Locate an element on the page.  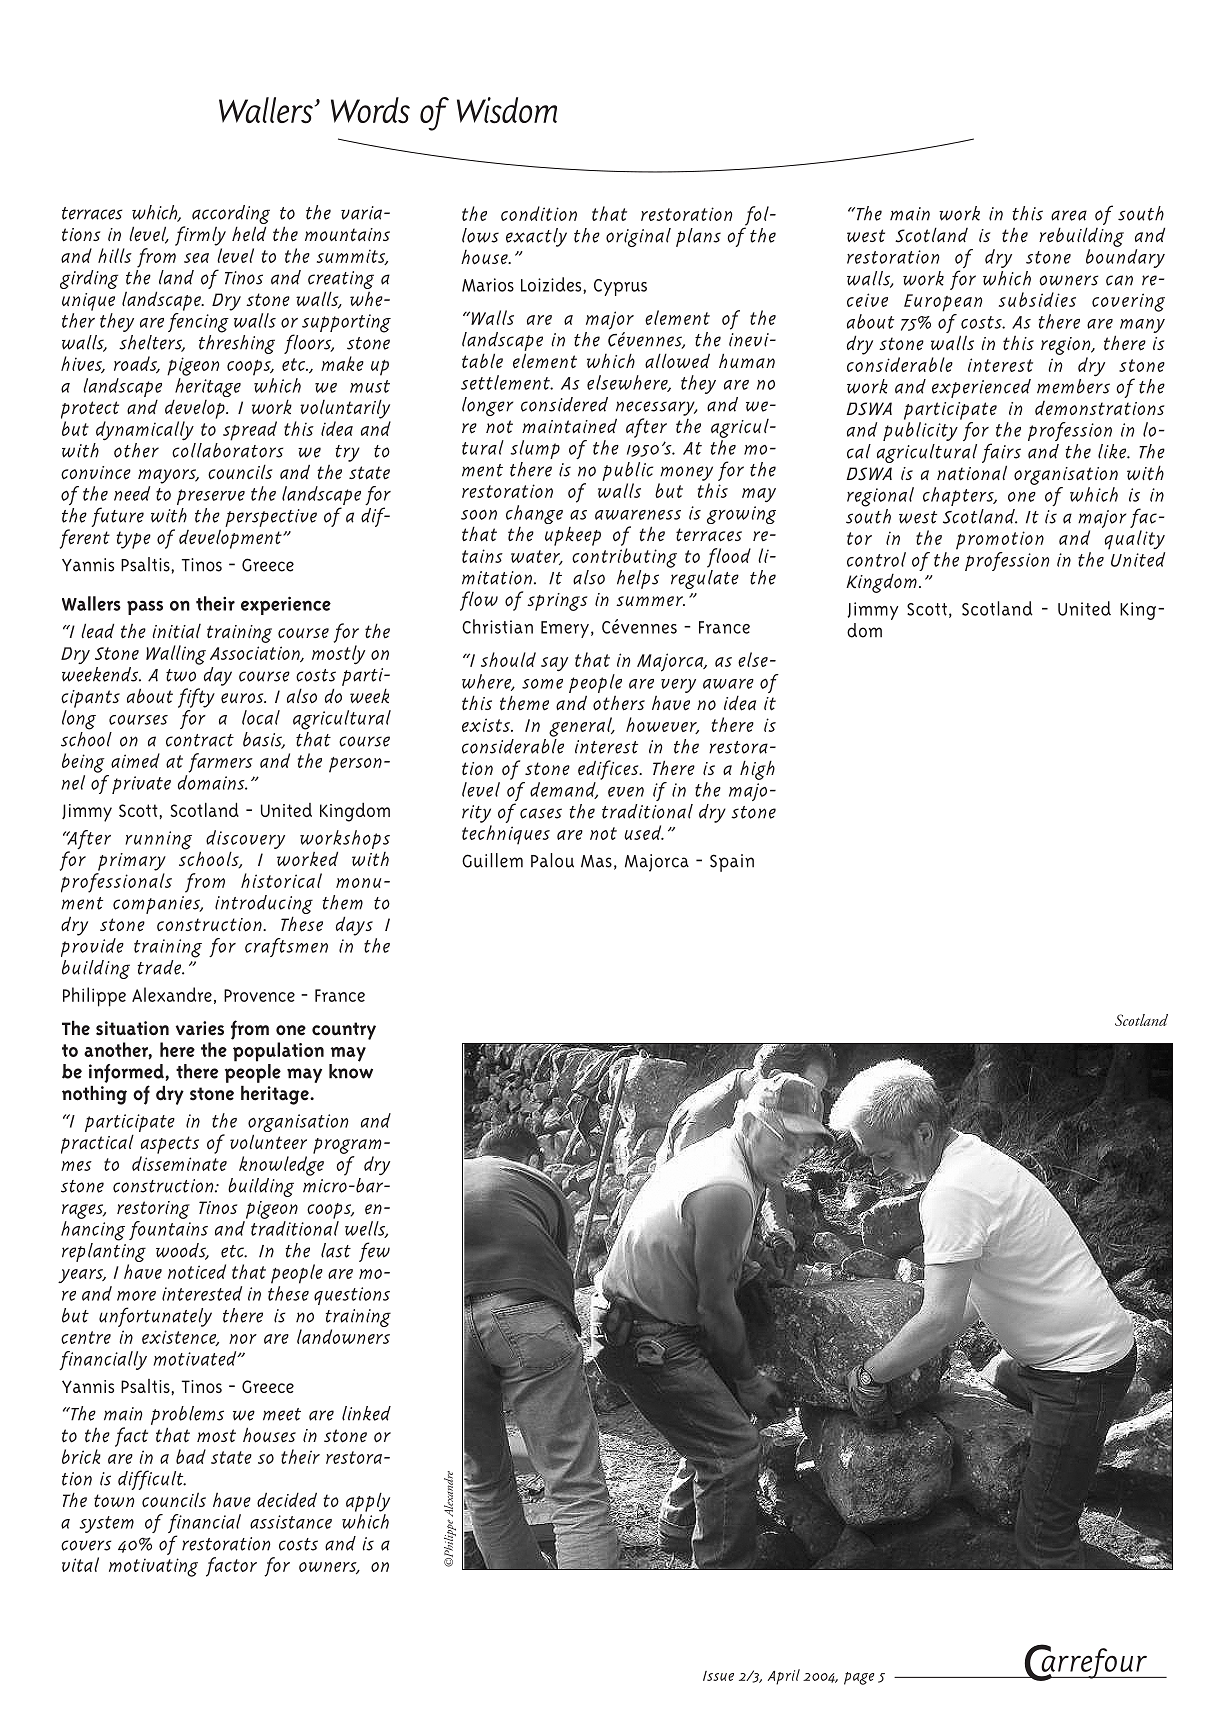
Spain is located at coordinates (732, 863).
